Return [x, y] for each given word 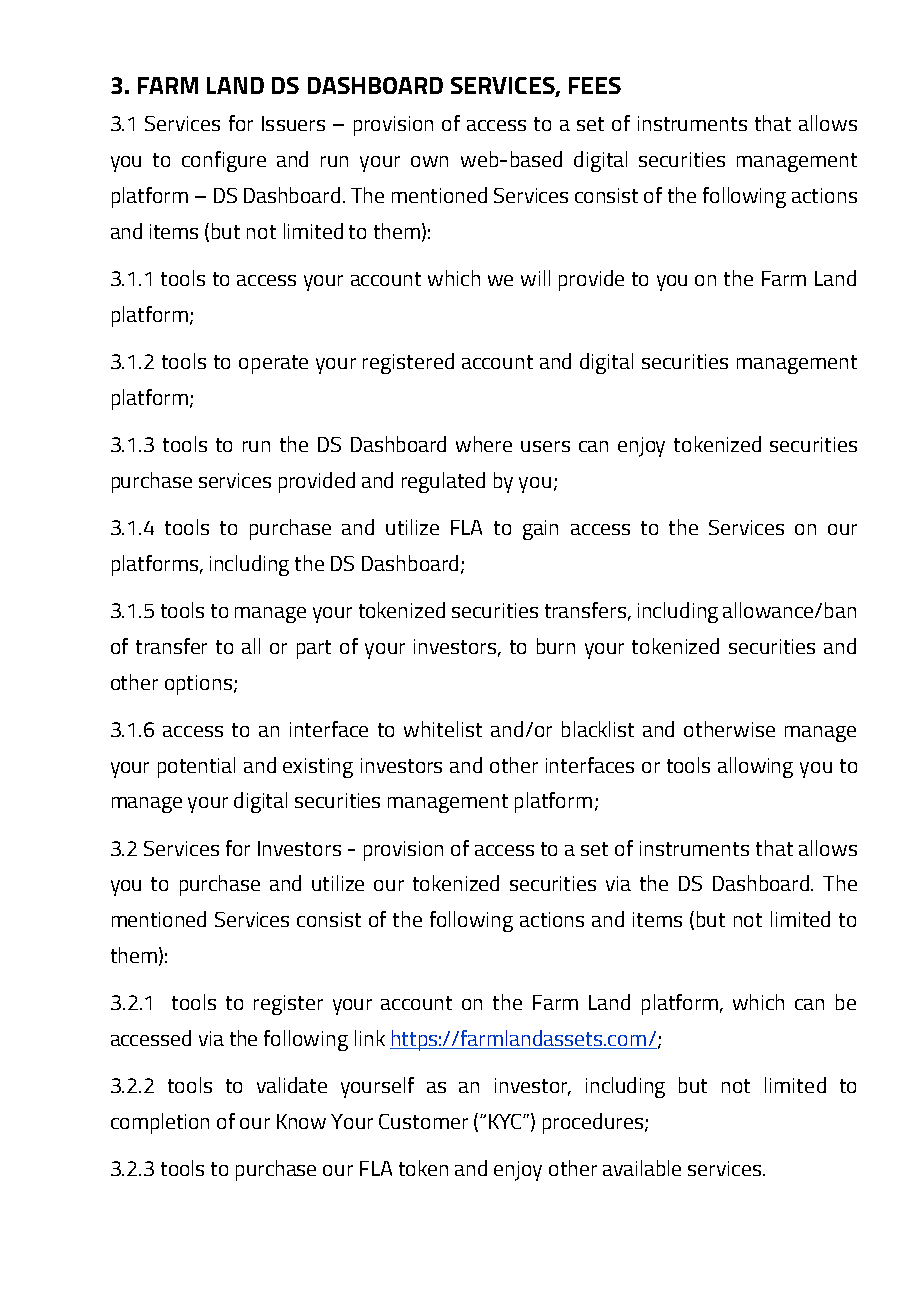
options [198, 685]
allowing [755, 767]
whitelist [443, 729]
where [484, 444]
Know [301, 1121]
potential [196, 767]
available [642, 1168]
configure [224, 161]
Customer [423, 1121]
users [545, 446]
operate [273, 364]
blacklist [598, 729]
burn [556, 646]
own [429, 161]
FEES [595, 85]
